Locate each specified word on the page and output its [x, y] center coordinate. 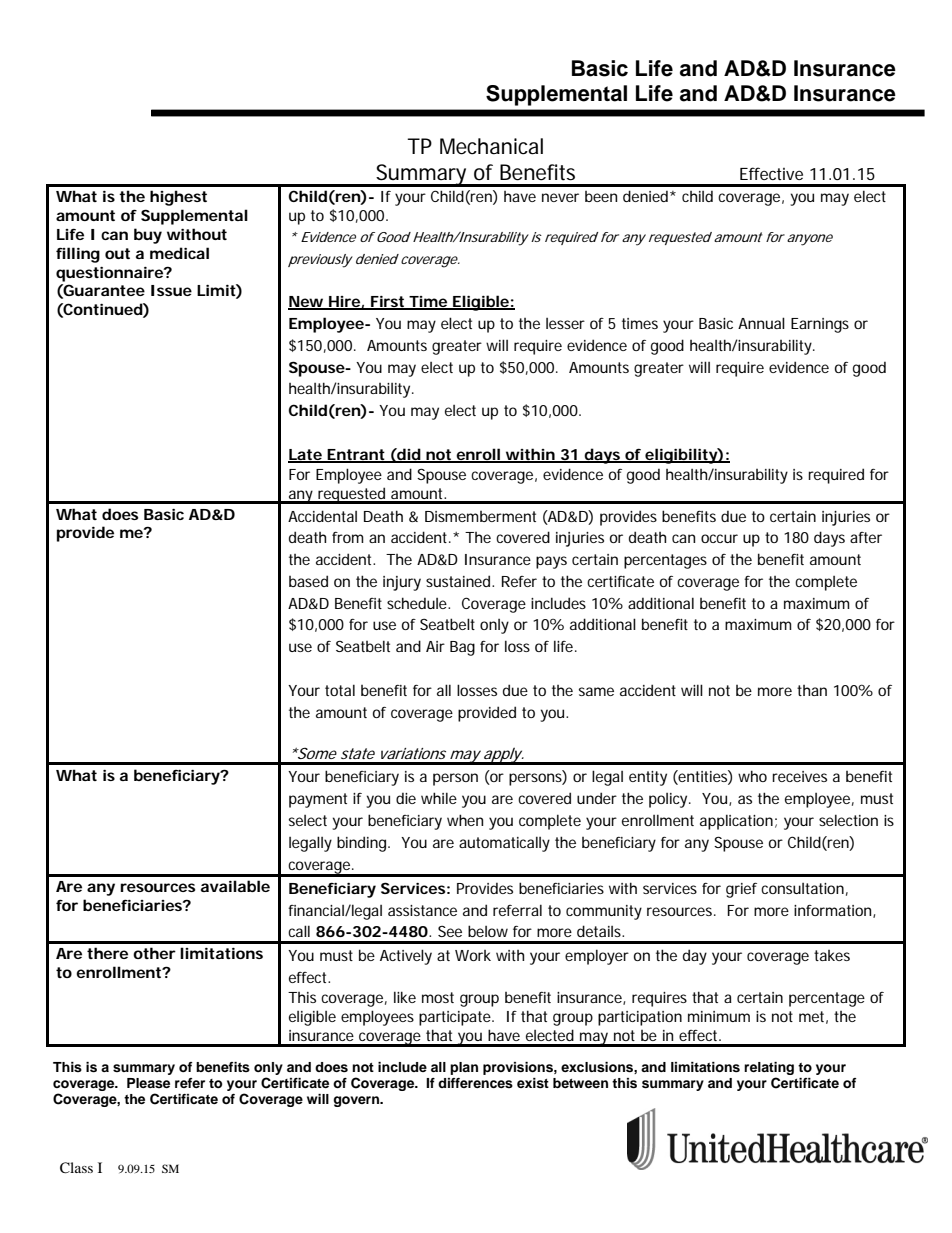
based [308, 581]
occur [719, 538]
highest [178, 198]
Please [148, 1083]
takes [832, 955]
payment [318, 800]
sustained [459, 581]
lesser [565, 323]
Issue [171, 290]
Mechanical [491, 146]
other [154, 953]
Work [473, 955]
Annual [761, 323]
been [601, 196]
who [752, 776]
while [439, 798]
